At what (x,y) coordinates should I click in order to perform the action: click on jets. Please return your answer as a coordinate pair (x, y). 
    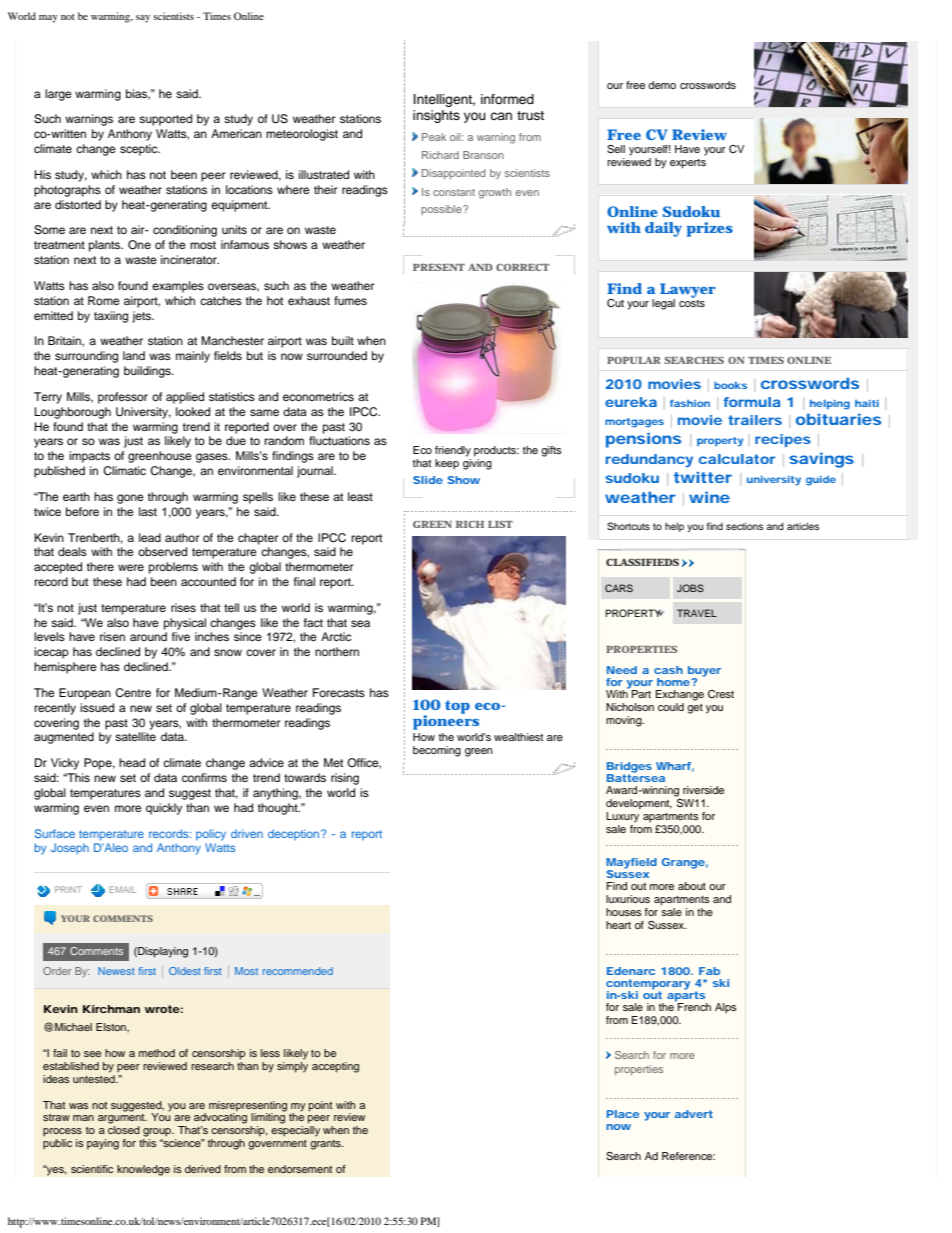
    Looking at the image, I should click on (143, 317).
